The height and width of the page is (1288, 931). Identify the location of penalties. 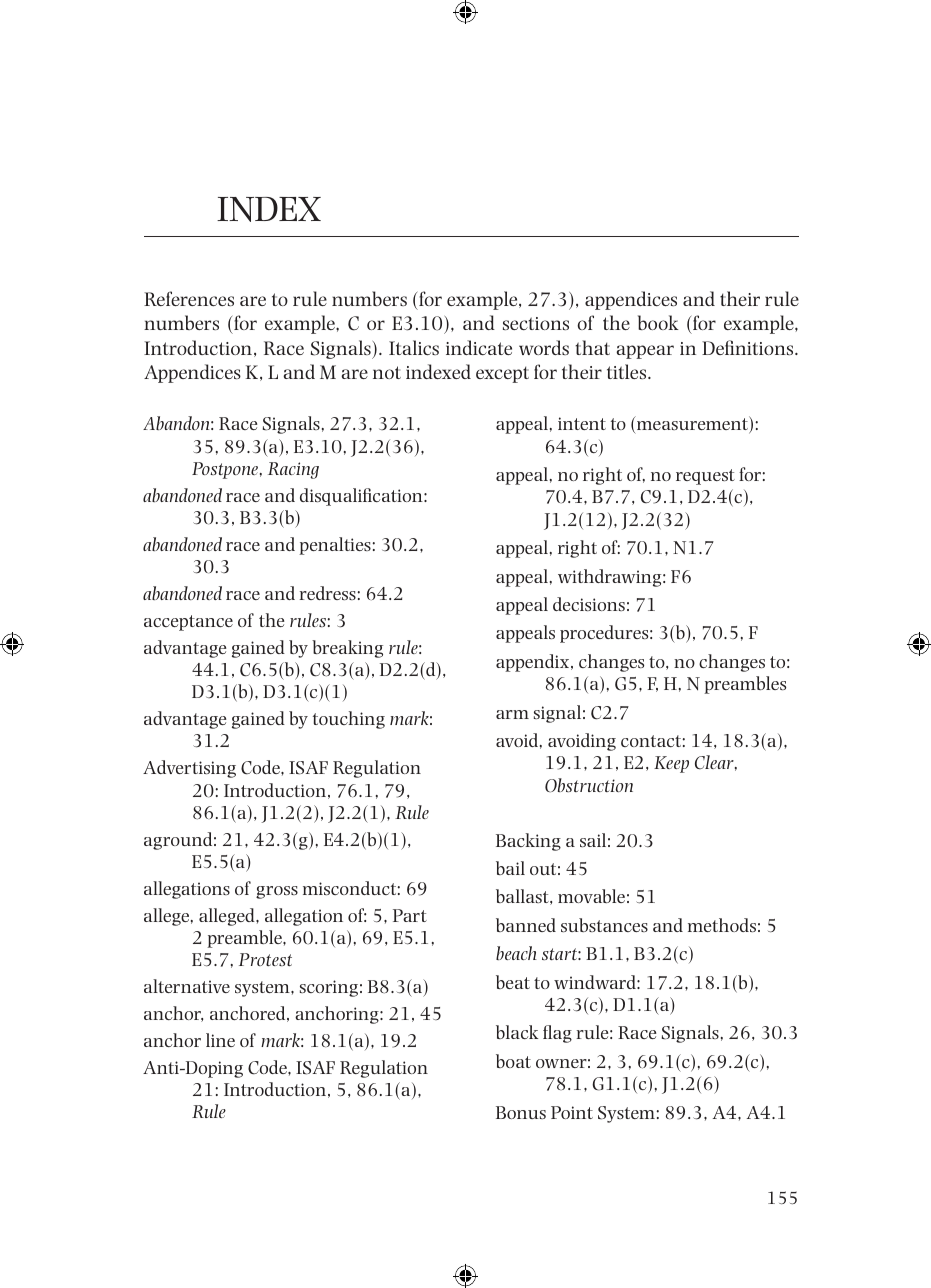
(335, 546).
